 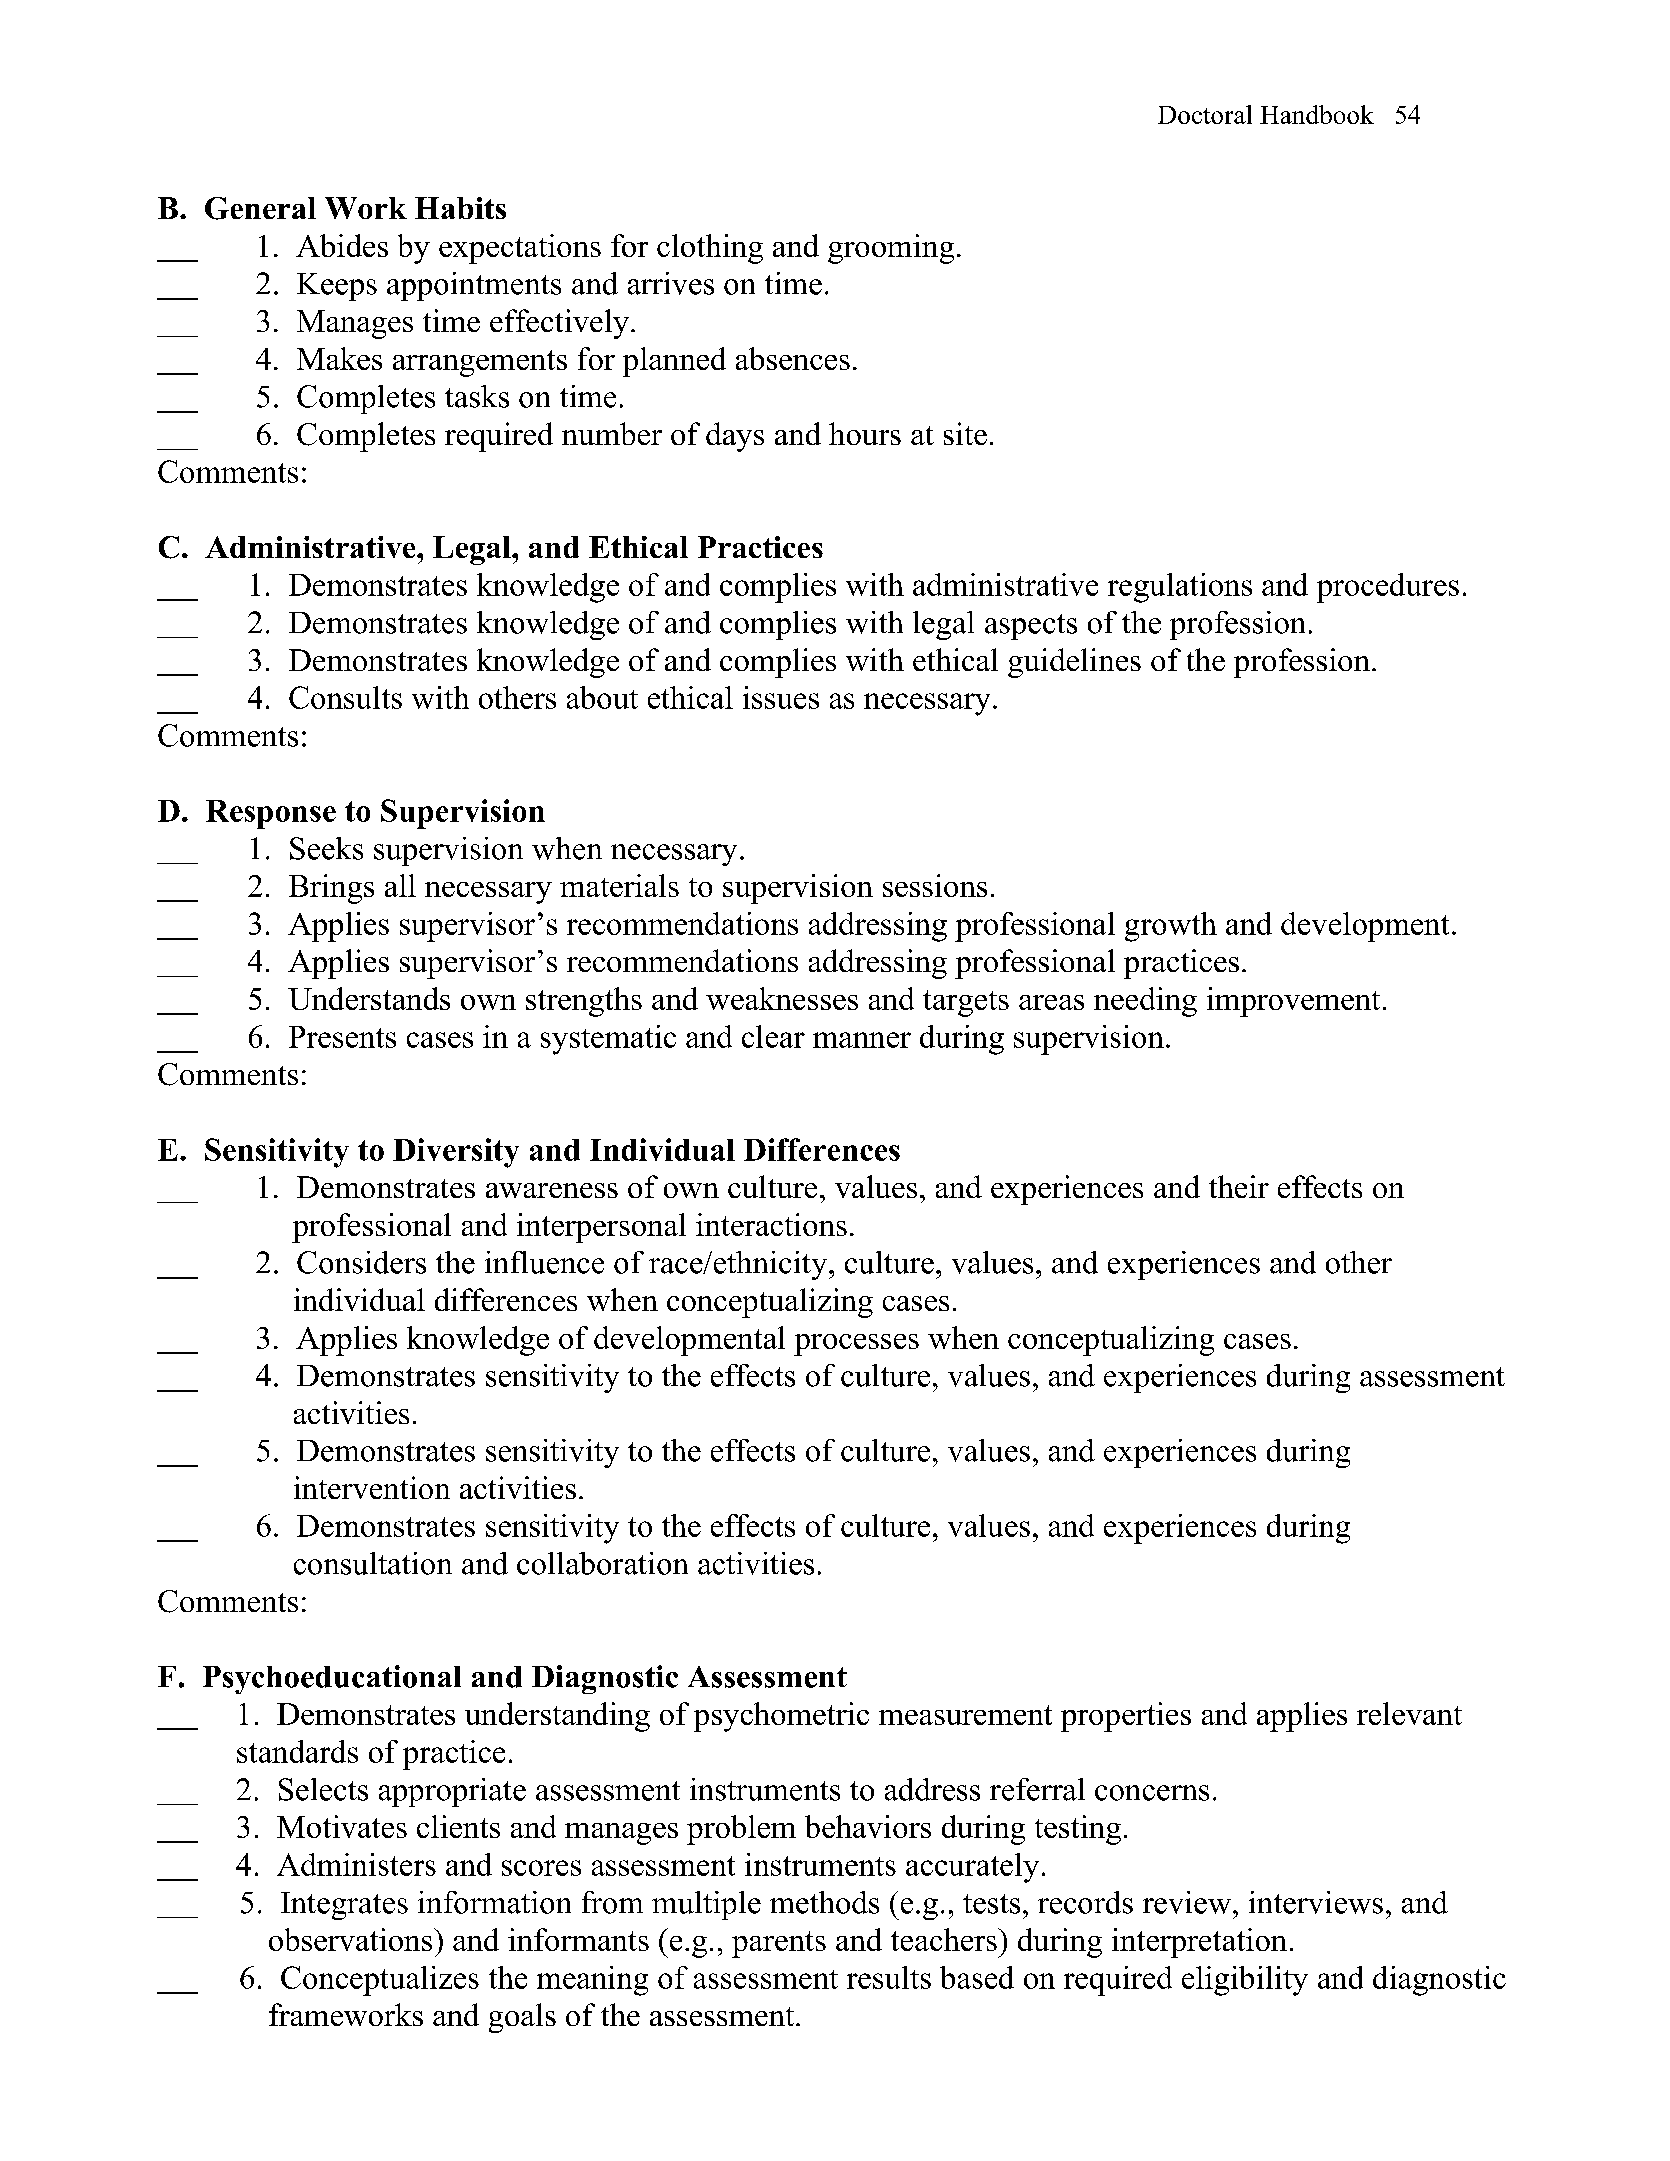 What do you see at coordinates (1317, 114) in the screenshot?
I see `Handbook` at bounding box center [1317, 114].
